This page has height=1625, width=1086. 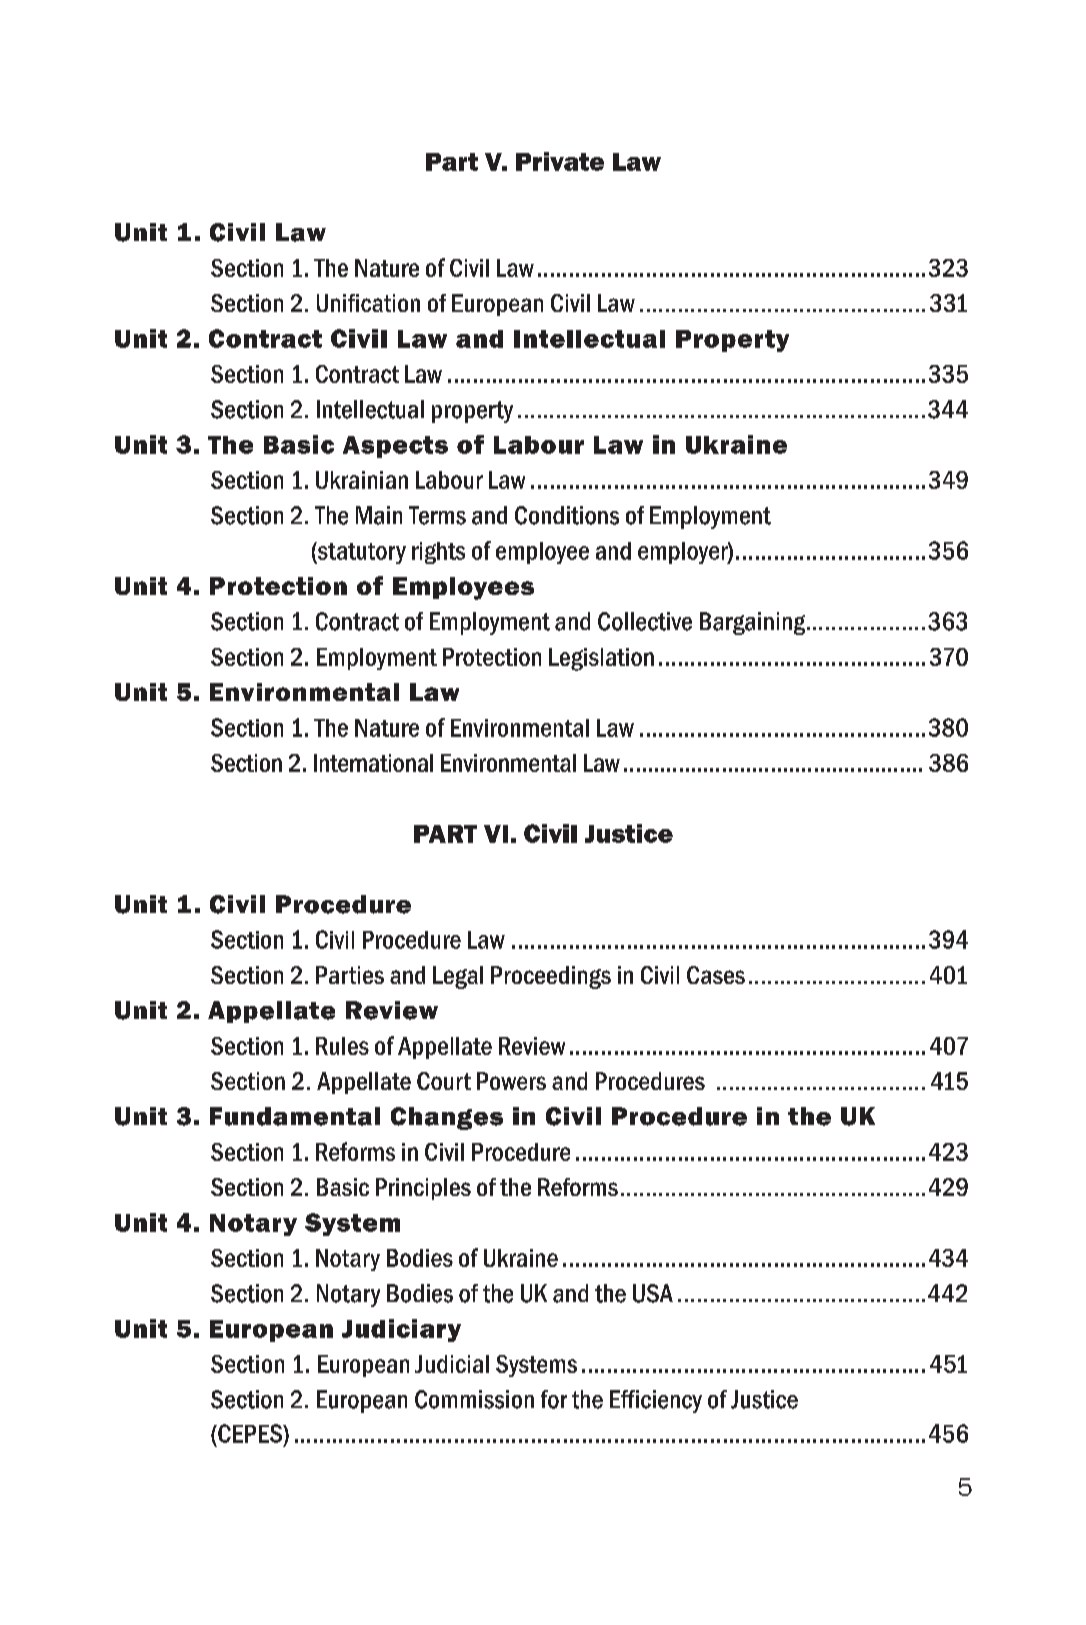 I want to click on Judiciary, so click(x=401, y=1330).
